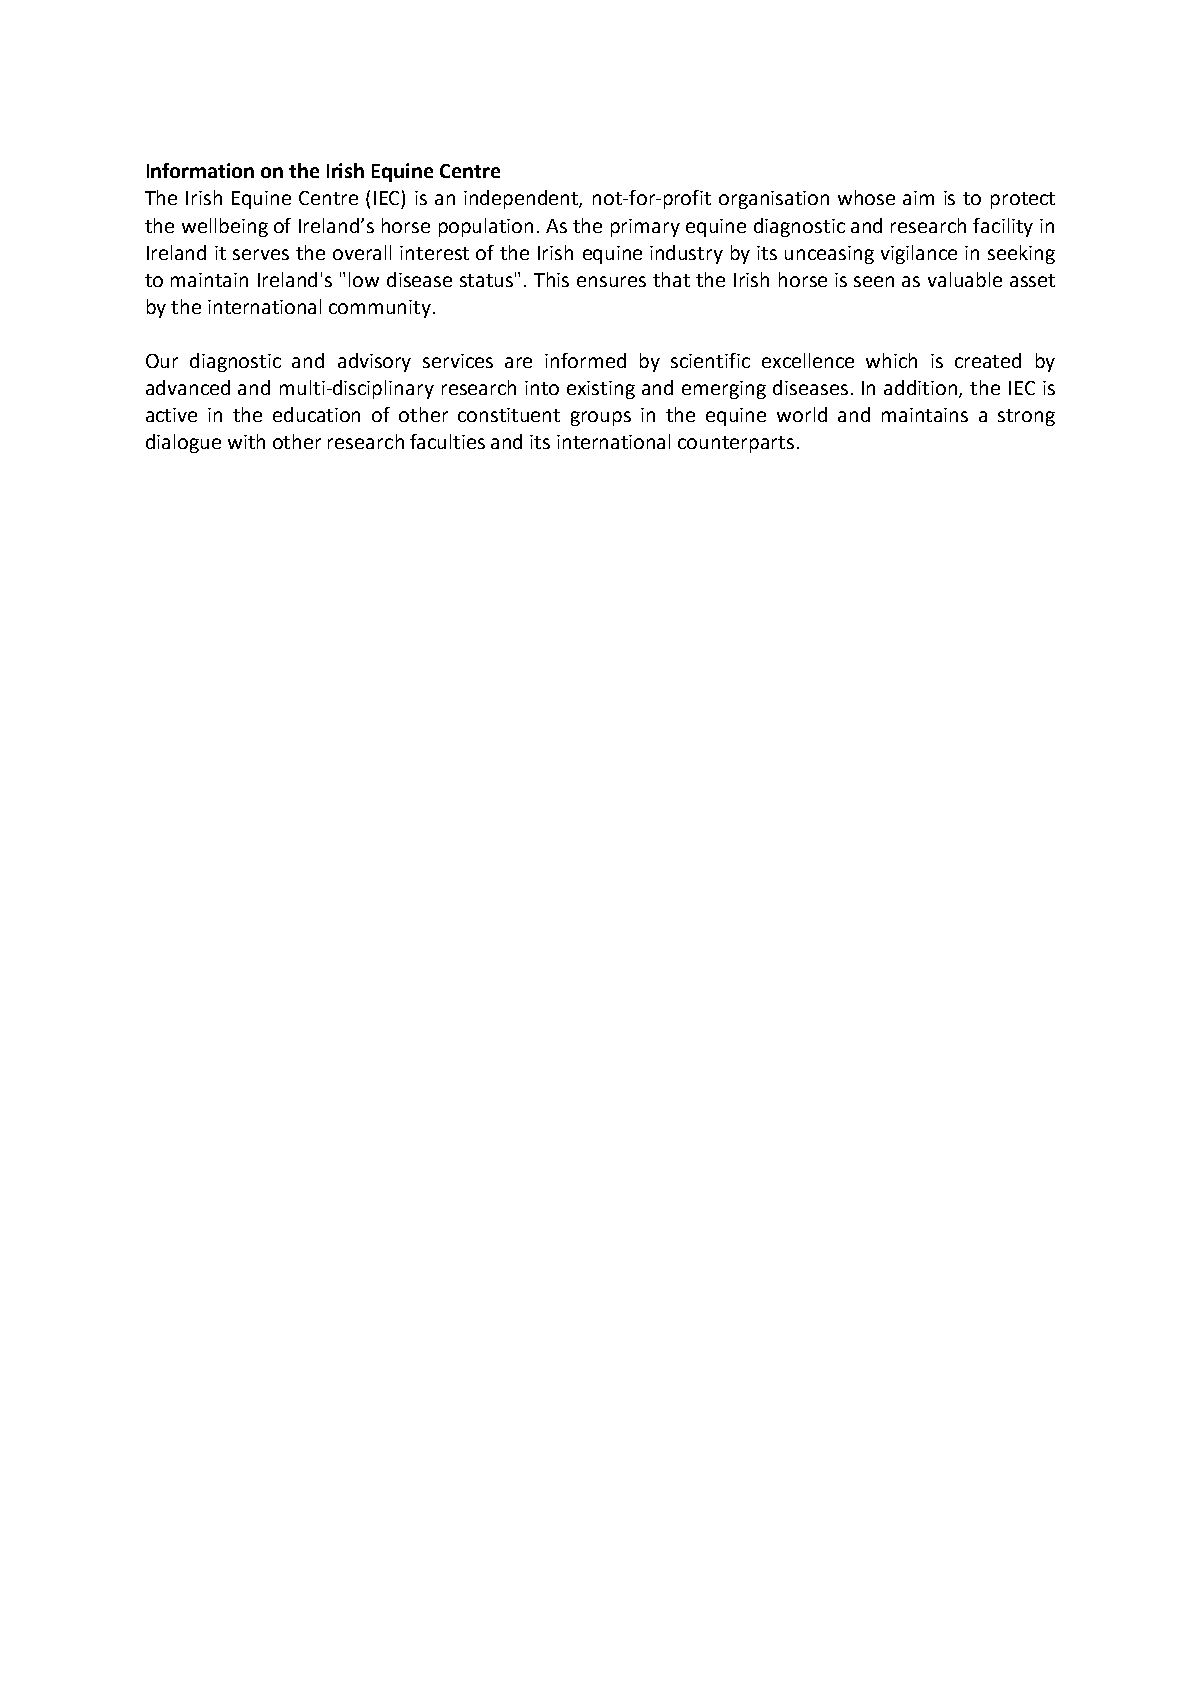 The height and width of the page is (1698, 1201). Describe the element at coordinates (774, 200) in the page. I see `organisation` at that location.
